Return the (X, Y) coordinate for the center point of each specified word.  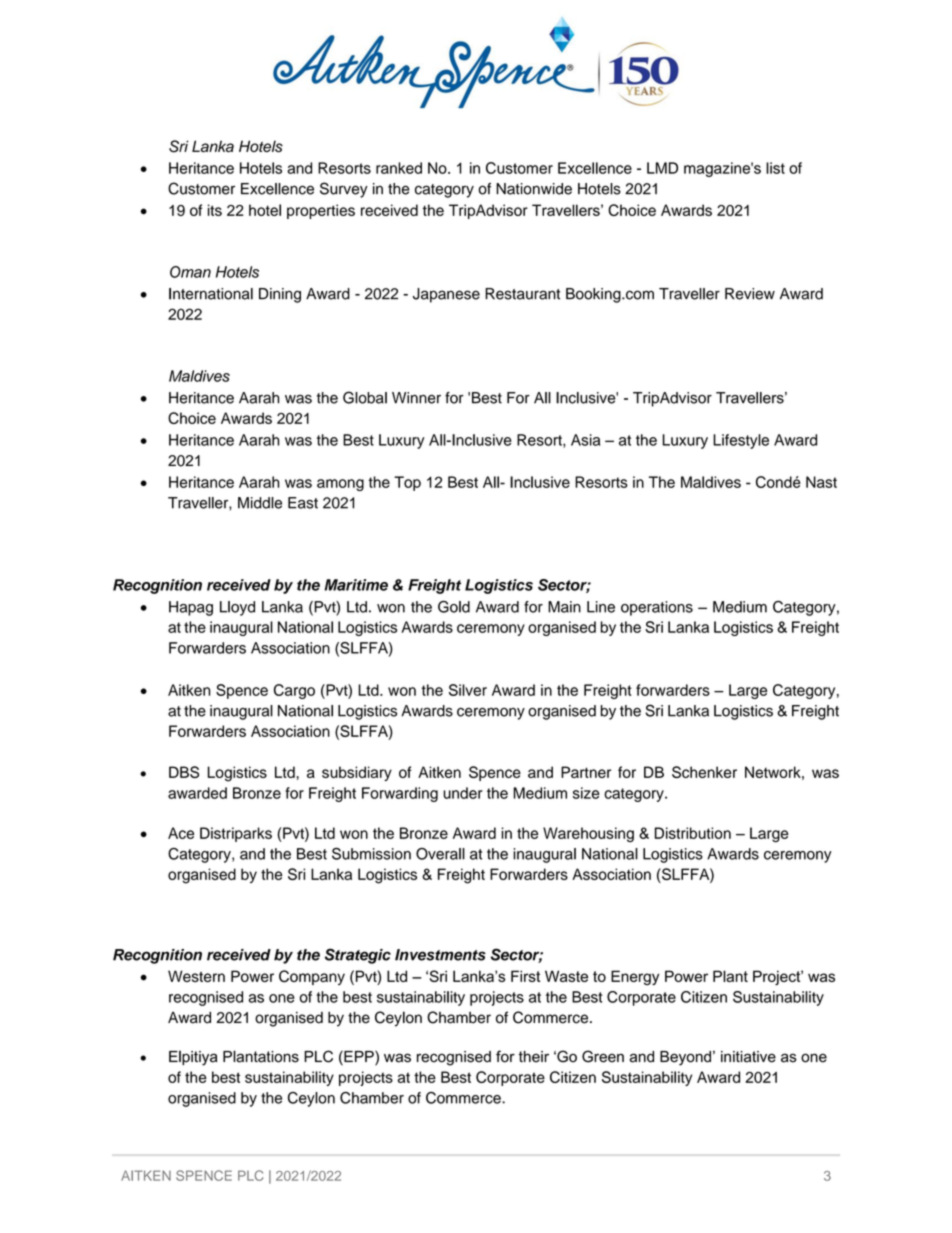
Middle (260, 503)
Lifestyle (741, 441)
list (775, 168)
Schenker (704, 772)
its (215, 210)
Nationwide (534, 189)
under (463, 793)
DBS (184, 772)
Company (312, 977)
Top (407, 483)
